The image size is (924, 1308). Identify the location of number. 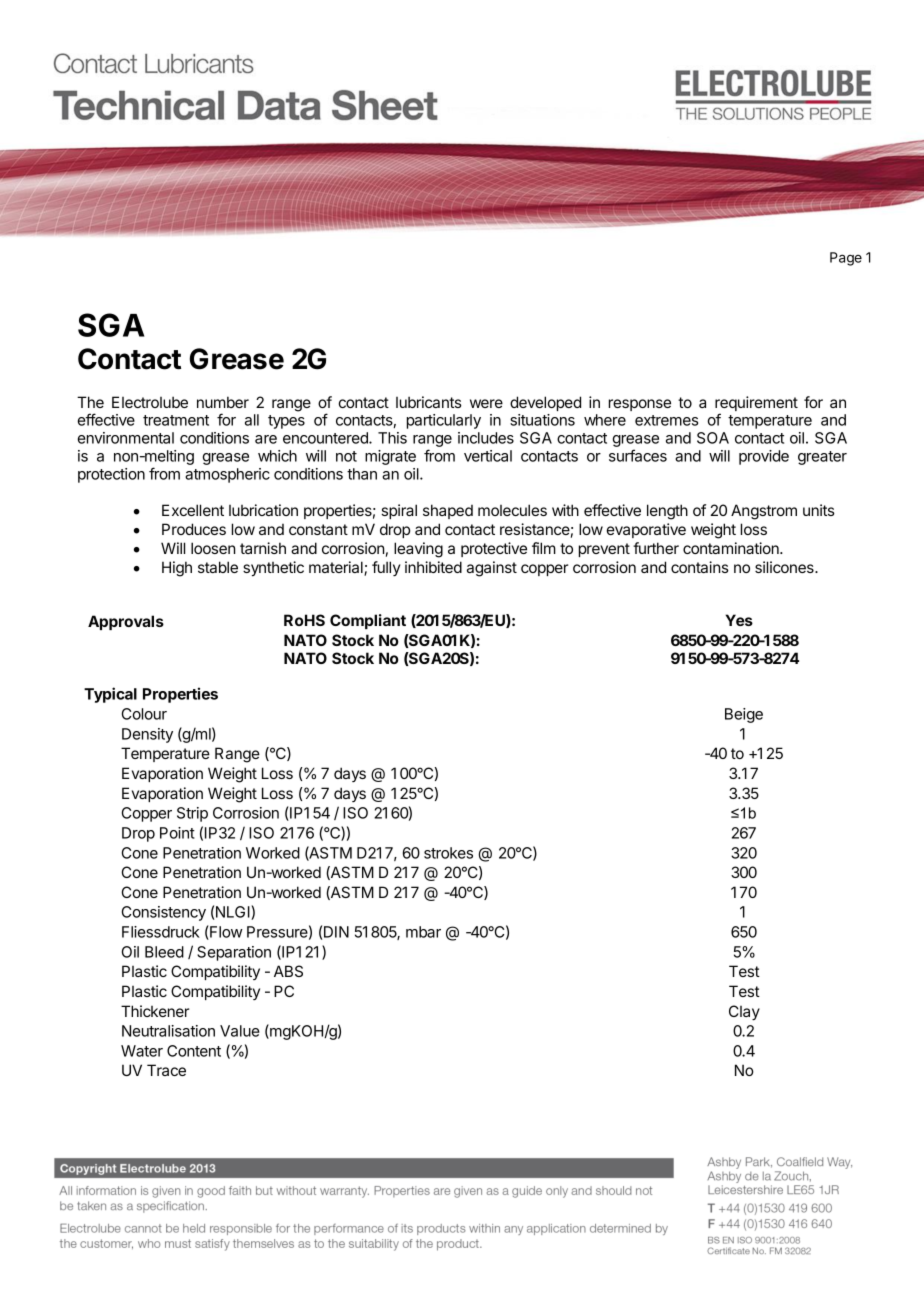
(223, 402).
